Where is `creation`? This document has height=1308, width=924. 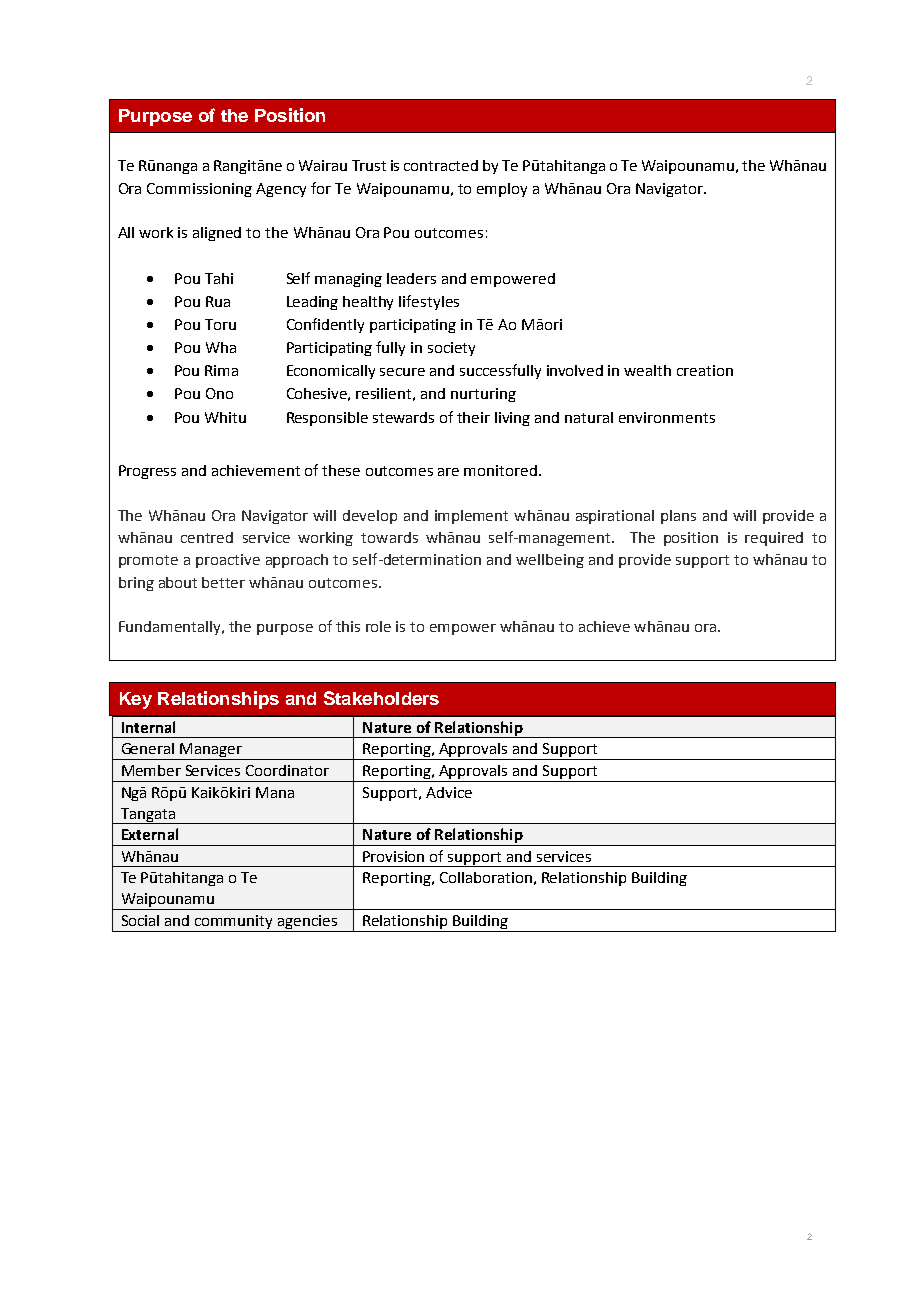
creation is located at coordinates (705, 370).
